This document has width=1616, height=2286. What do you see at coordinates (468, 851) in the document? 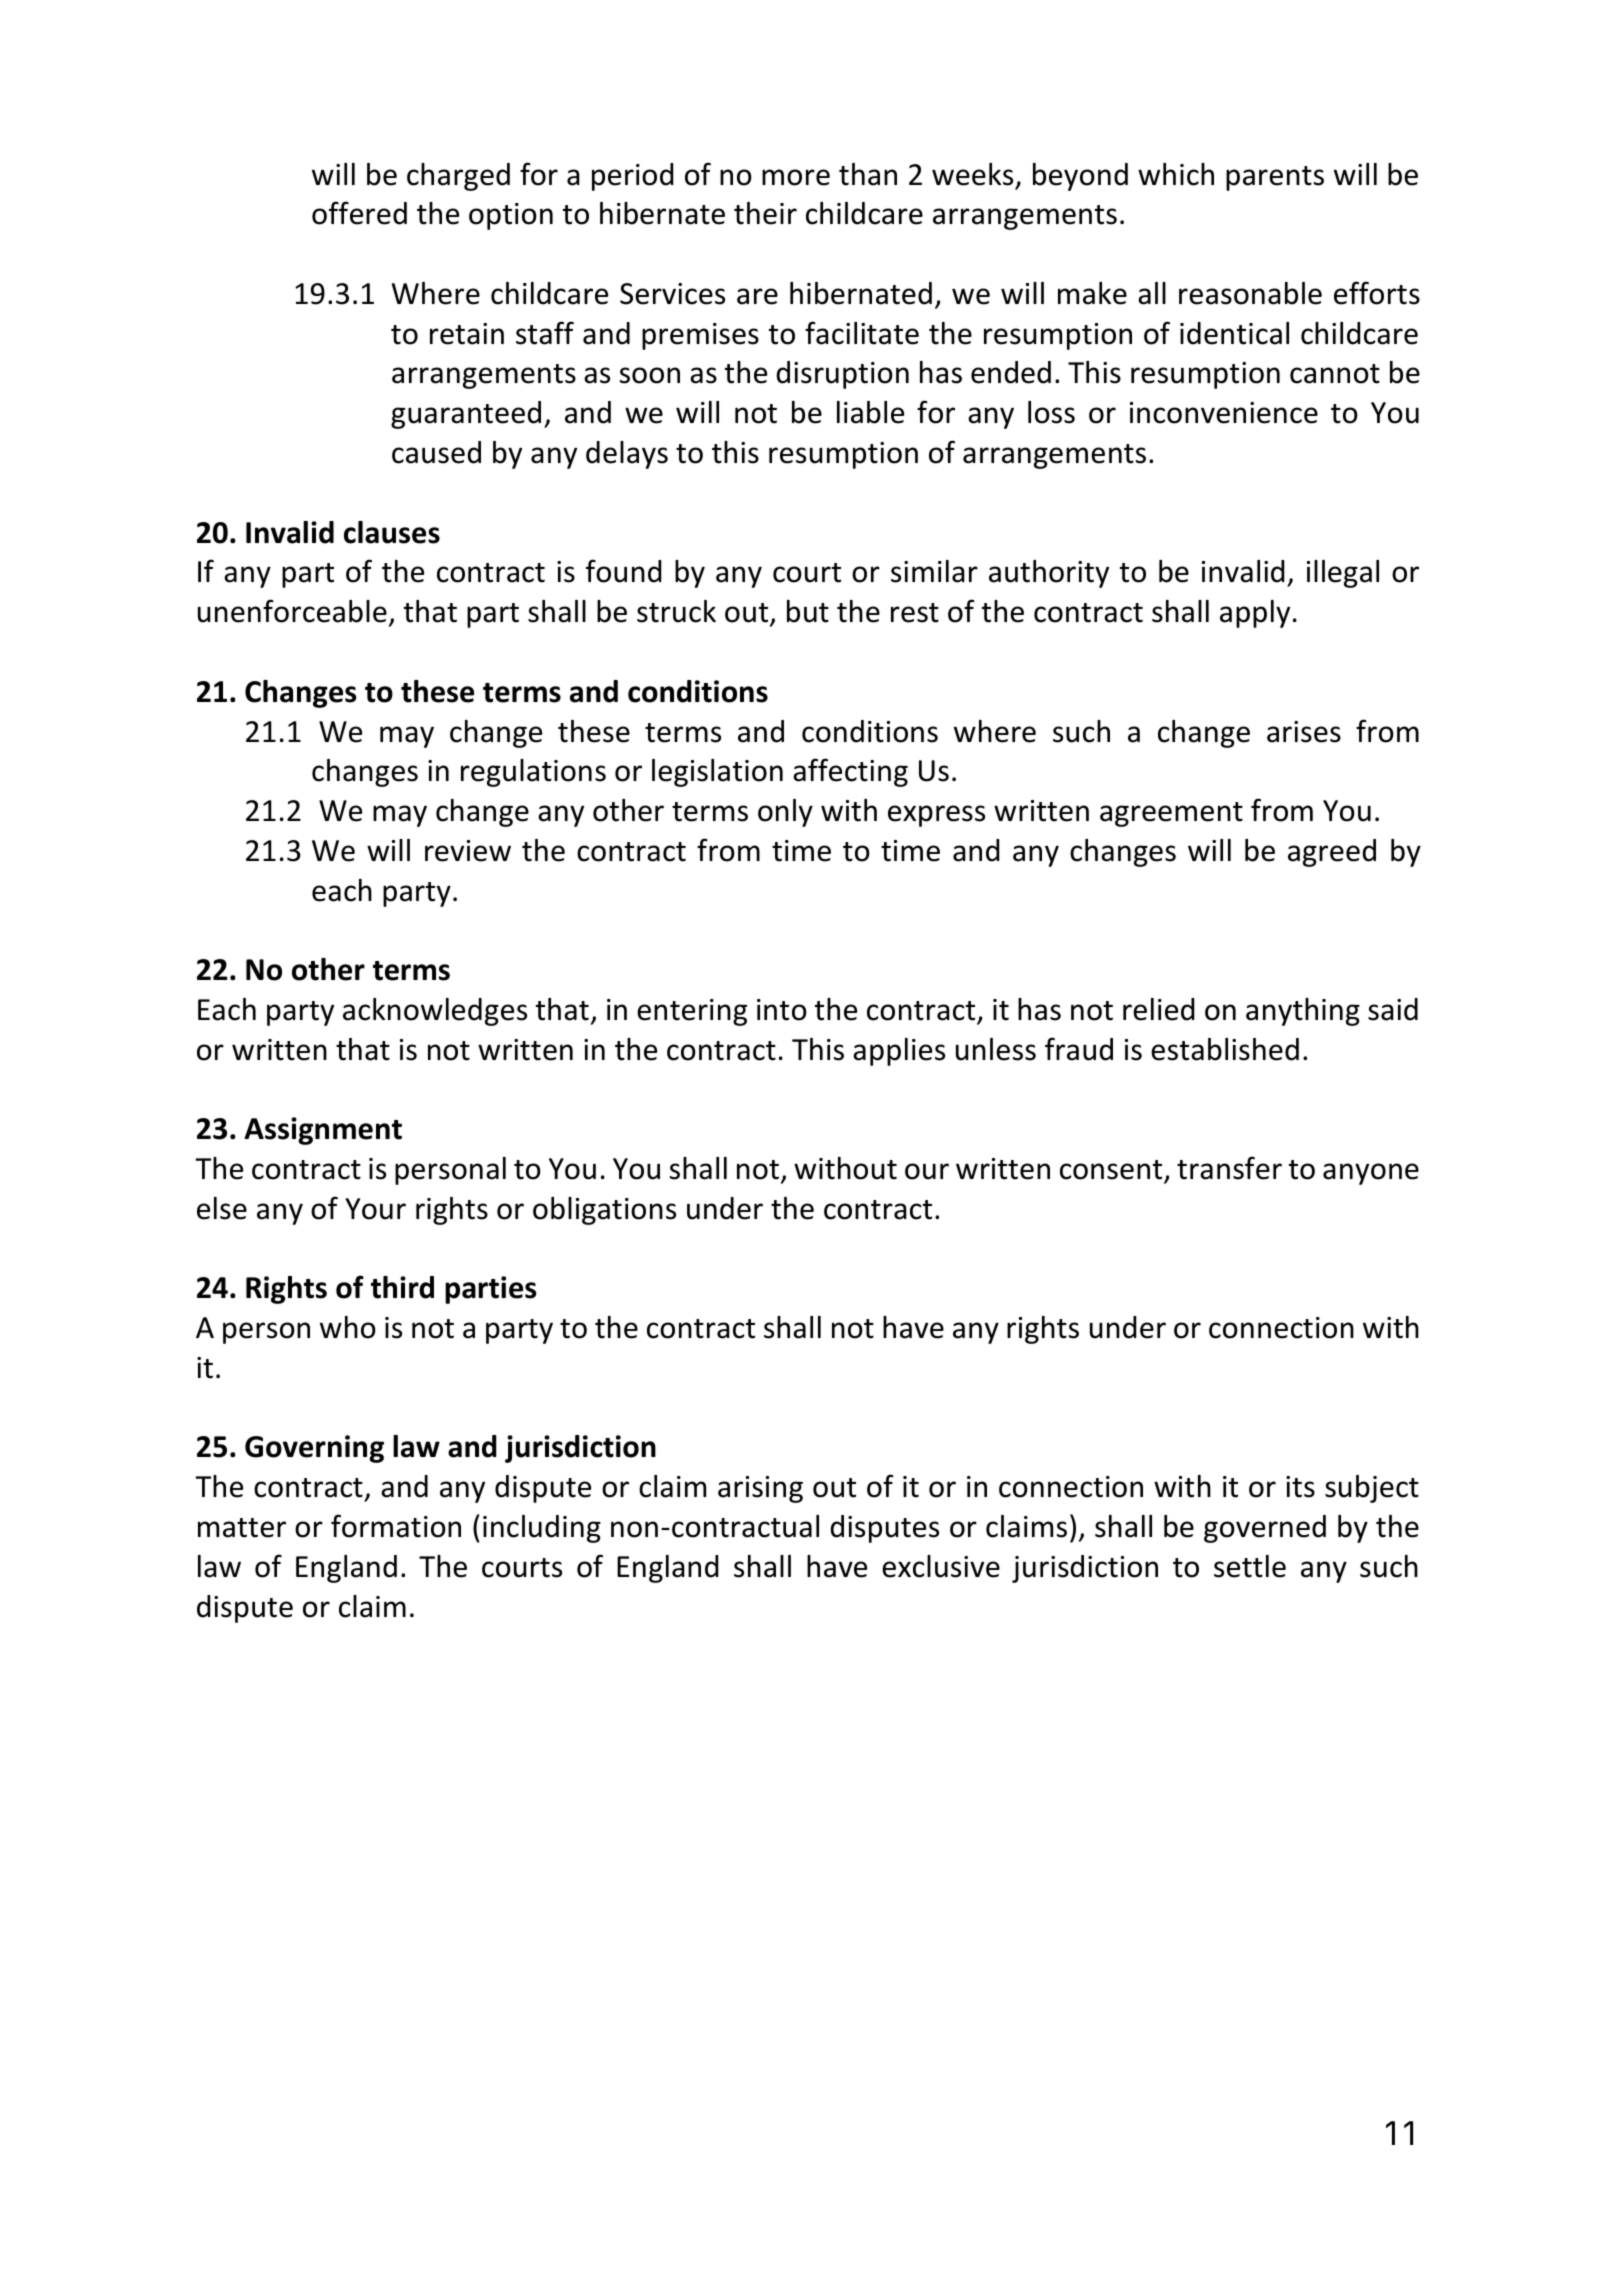
I see `review` at bounding box center [468, 851].
